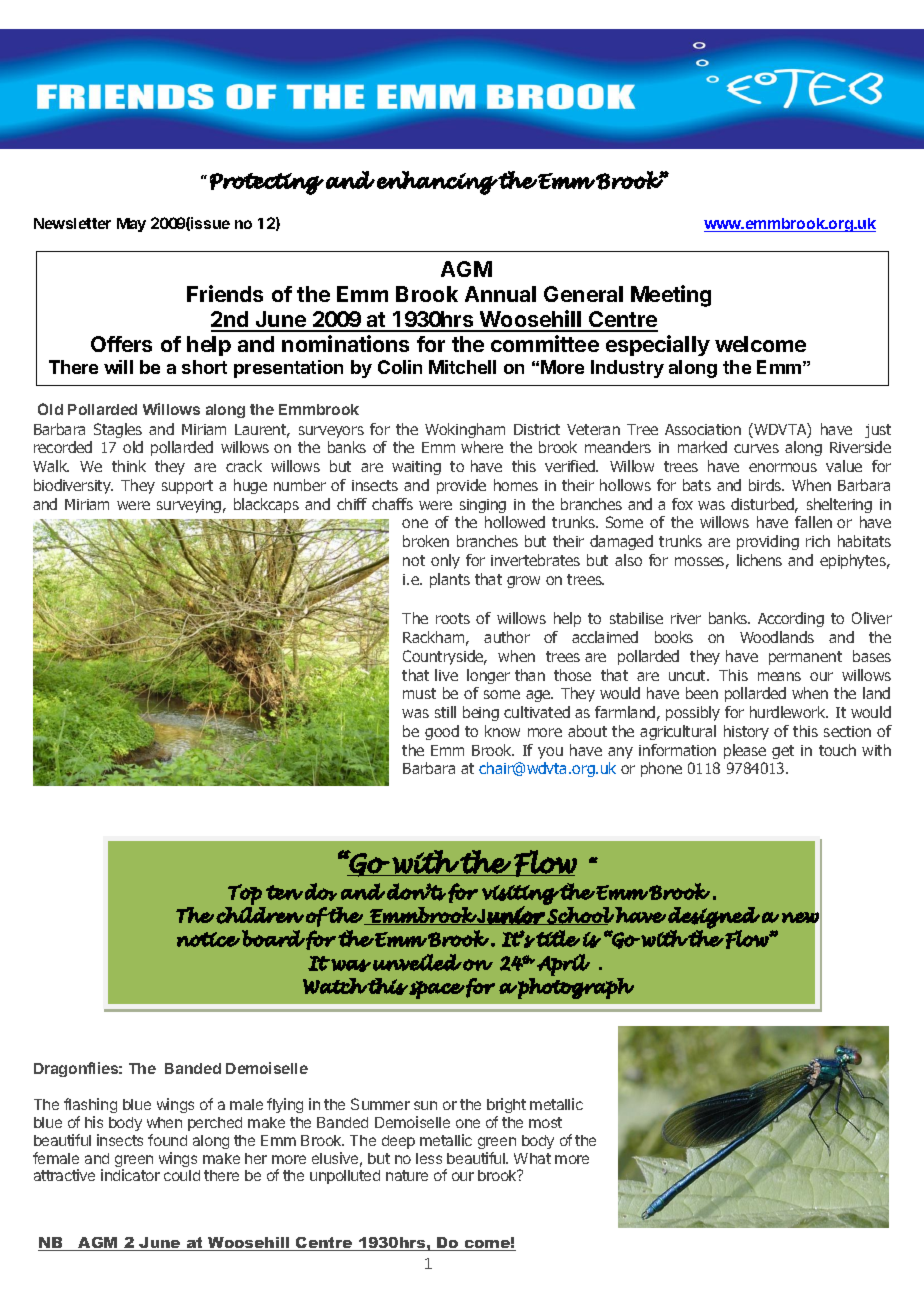 The width and height of the image is (924, 1308). What do you see at coordinates (461, 486) in the image?
I see `provide` at bounding box center [461, 486].
